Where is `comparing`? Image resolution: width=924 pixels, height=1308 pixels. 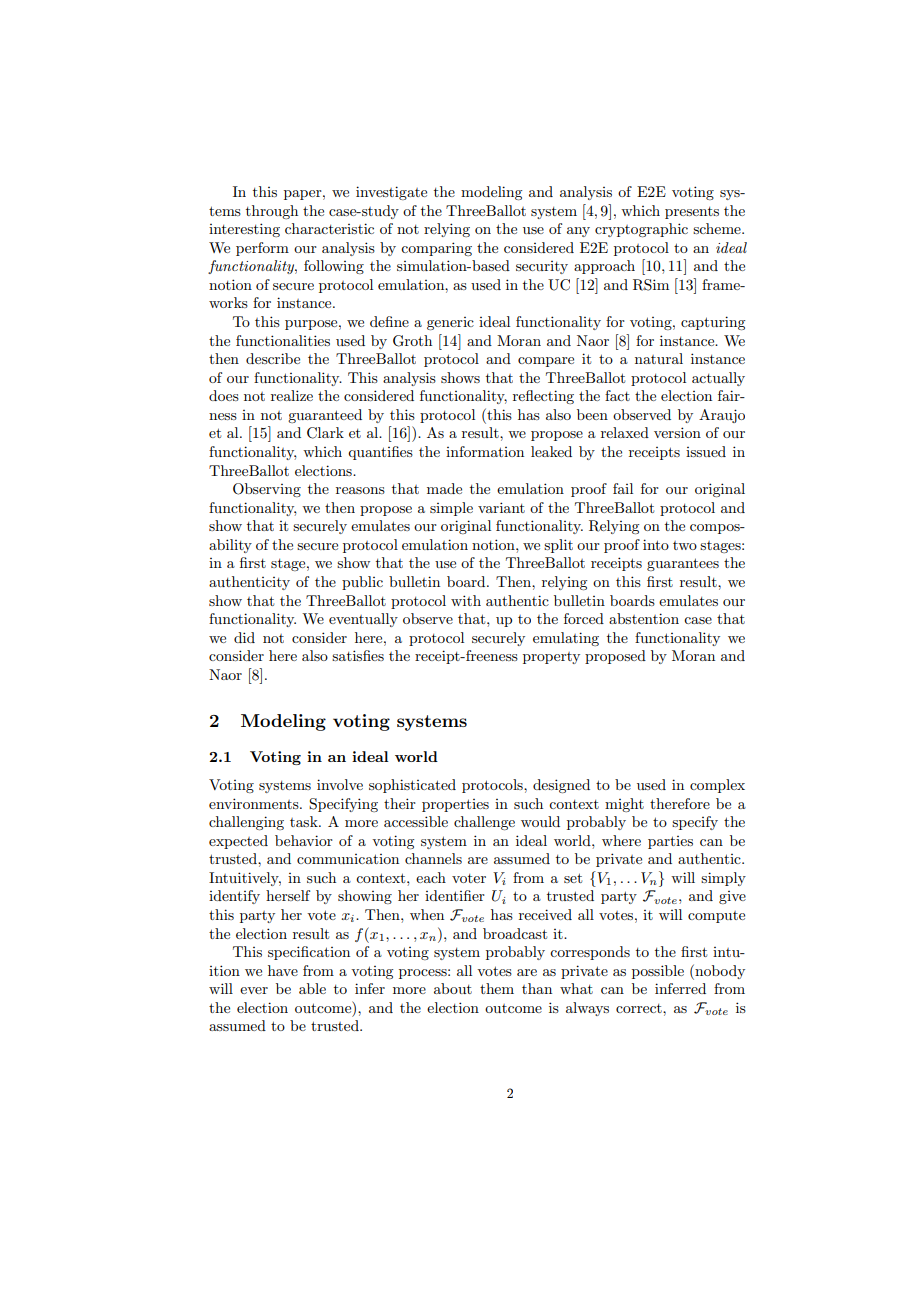 comparing is located at coordinates (436, 249).
